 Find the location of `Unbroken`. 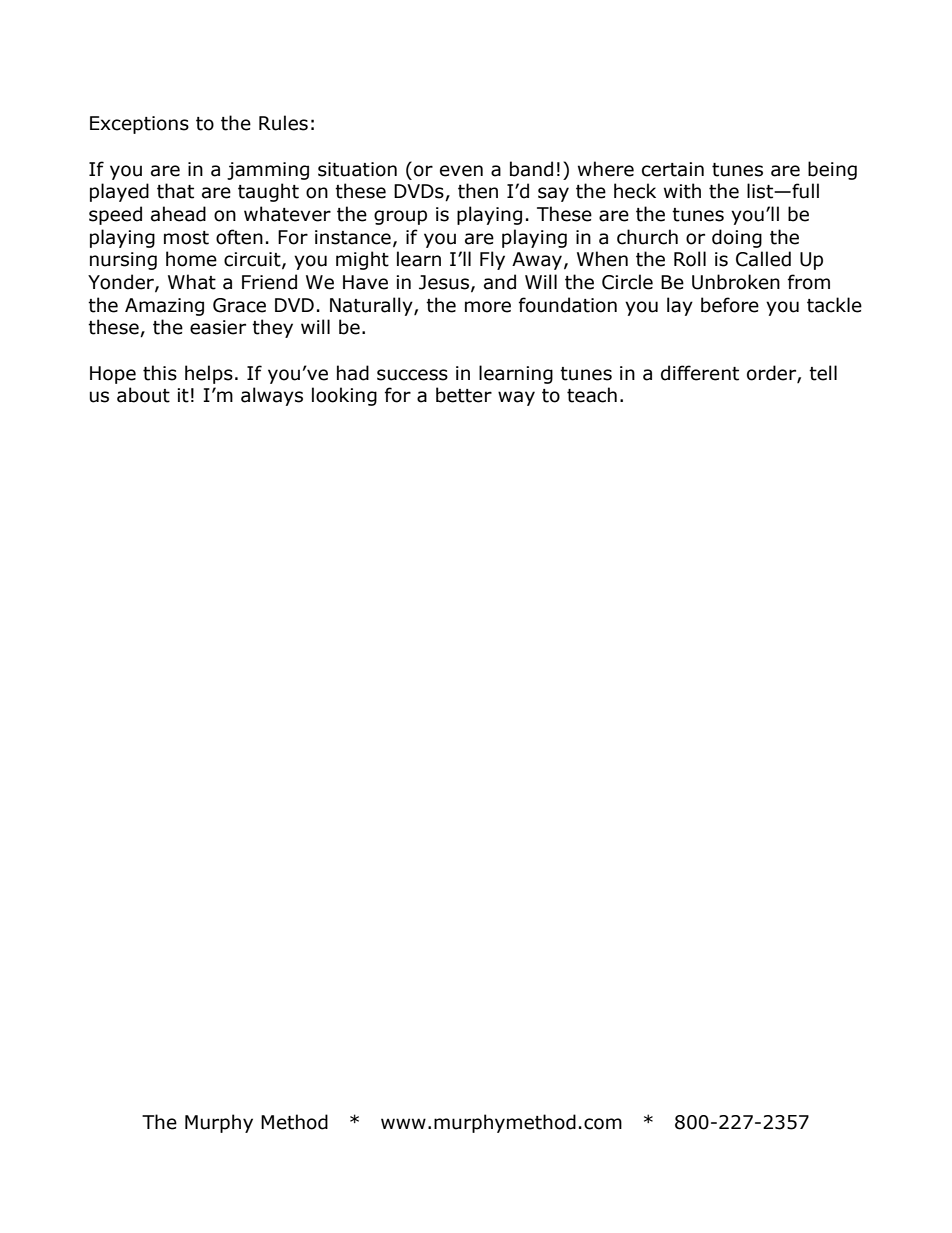

Unbroken is located at coordinates (736, 282).
